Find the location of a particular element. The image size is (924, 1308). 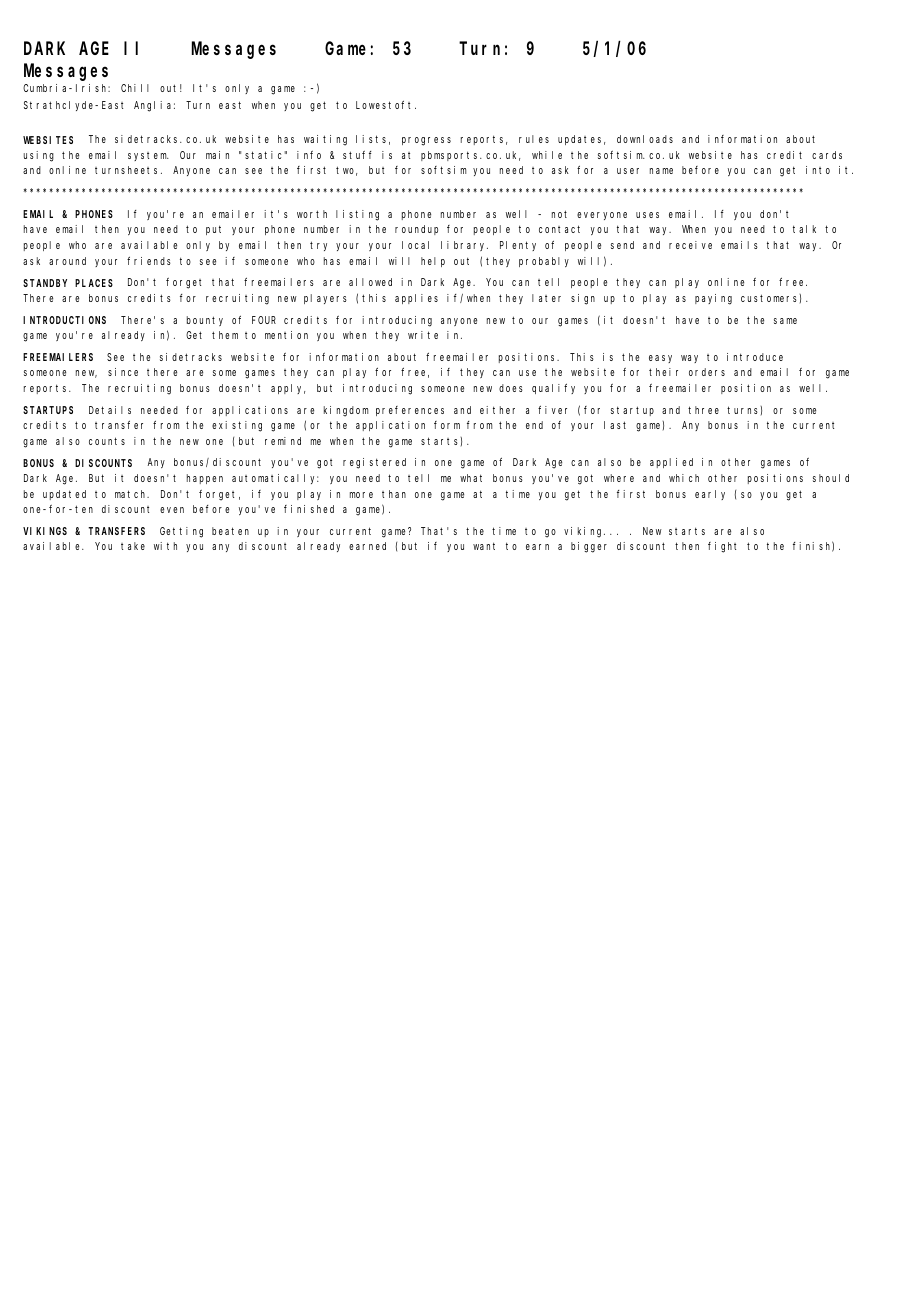

them is located at coordinates (225, 335).
